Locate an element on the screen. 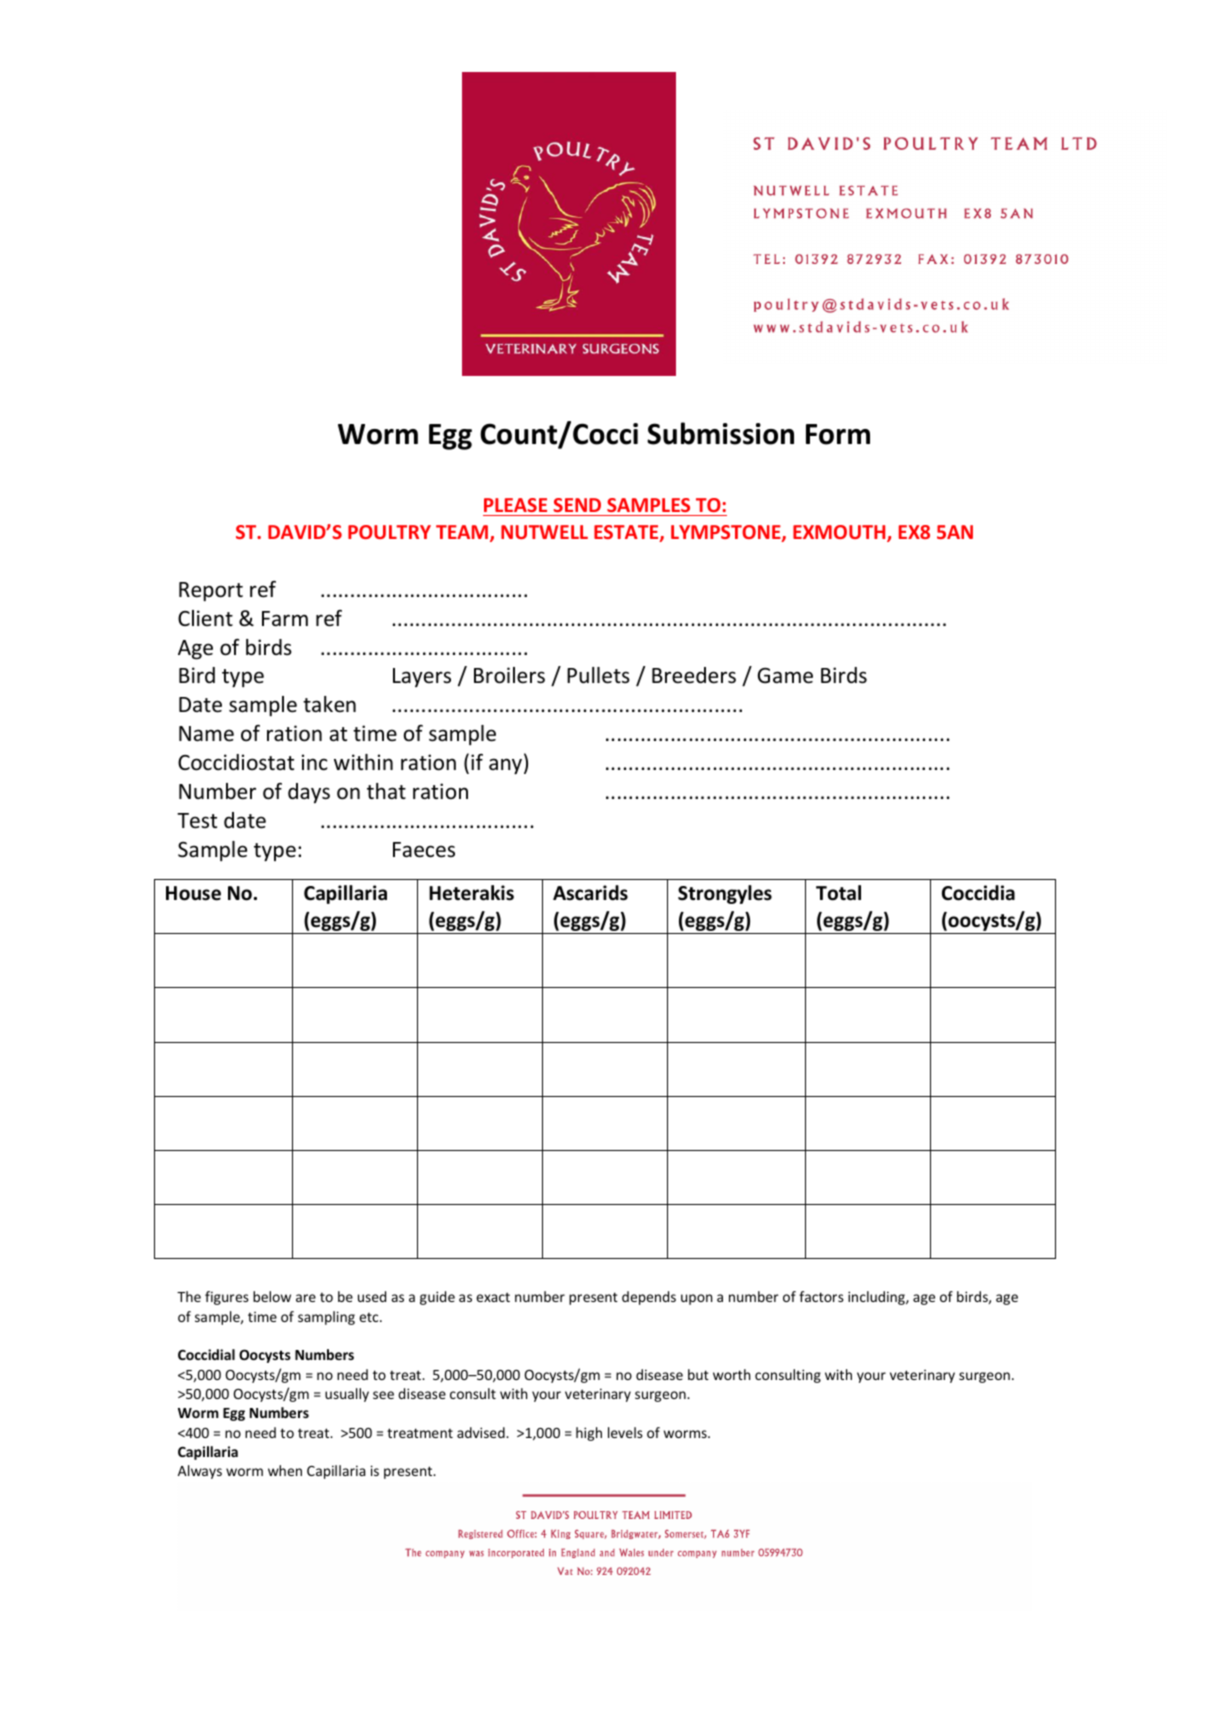 Image resolution: width=1208 pixels, height=1710 pixels. PLEASE is located at coordinates (515, 505).
